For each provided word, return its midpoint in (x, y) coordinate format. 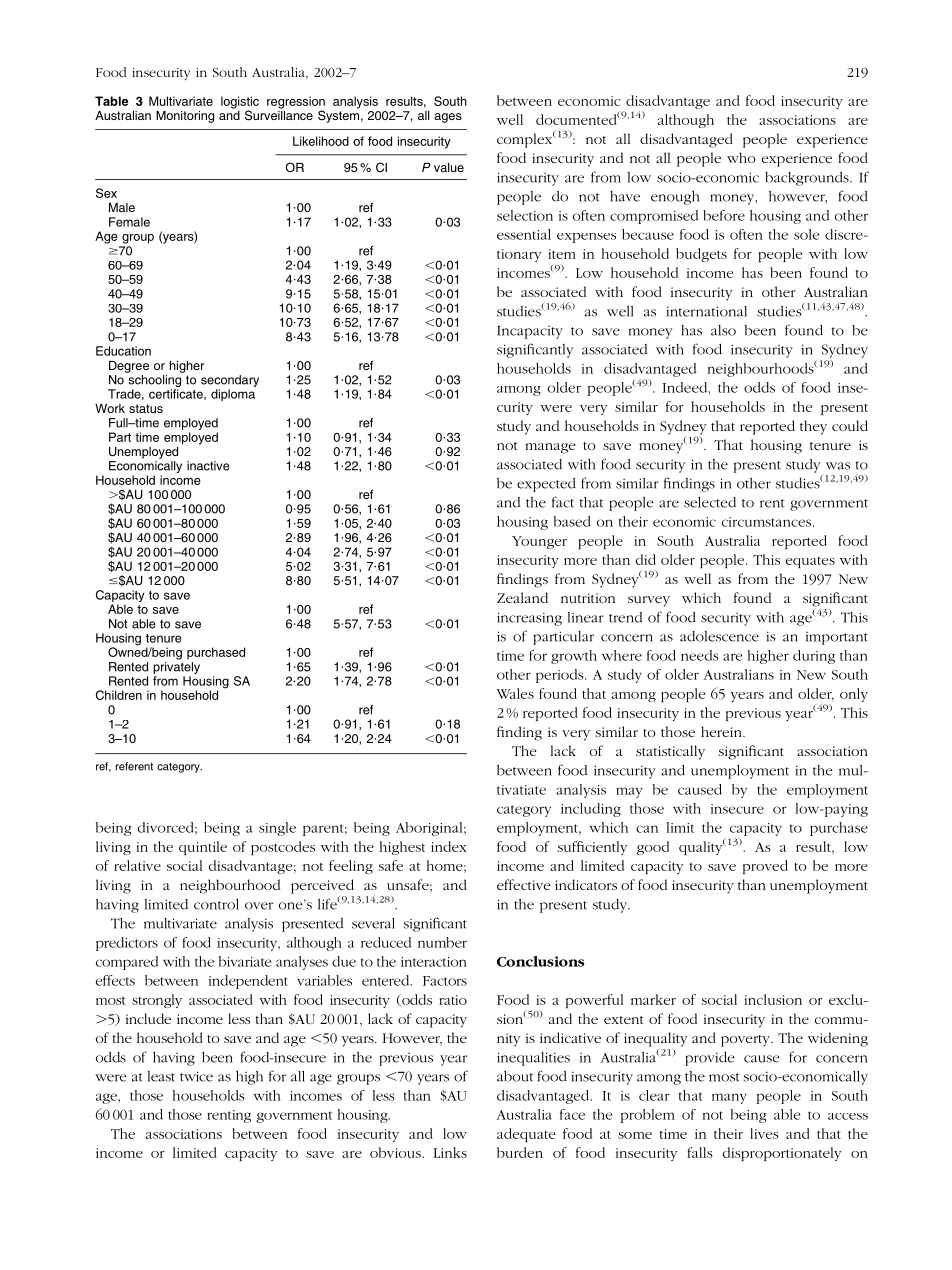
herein (722, 731)
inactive (208, 466)
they (813, 427)
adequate (526, 1135)
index (449, 846)
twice (196, 1076)
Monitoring (185, 117)
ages (448, 118)
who (741, 157)
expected (546, 485)
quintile (203, 848)
